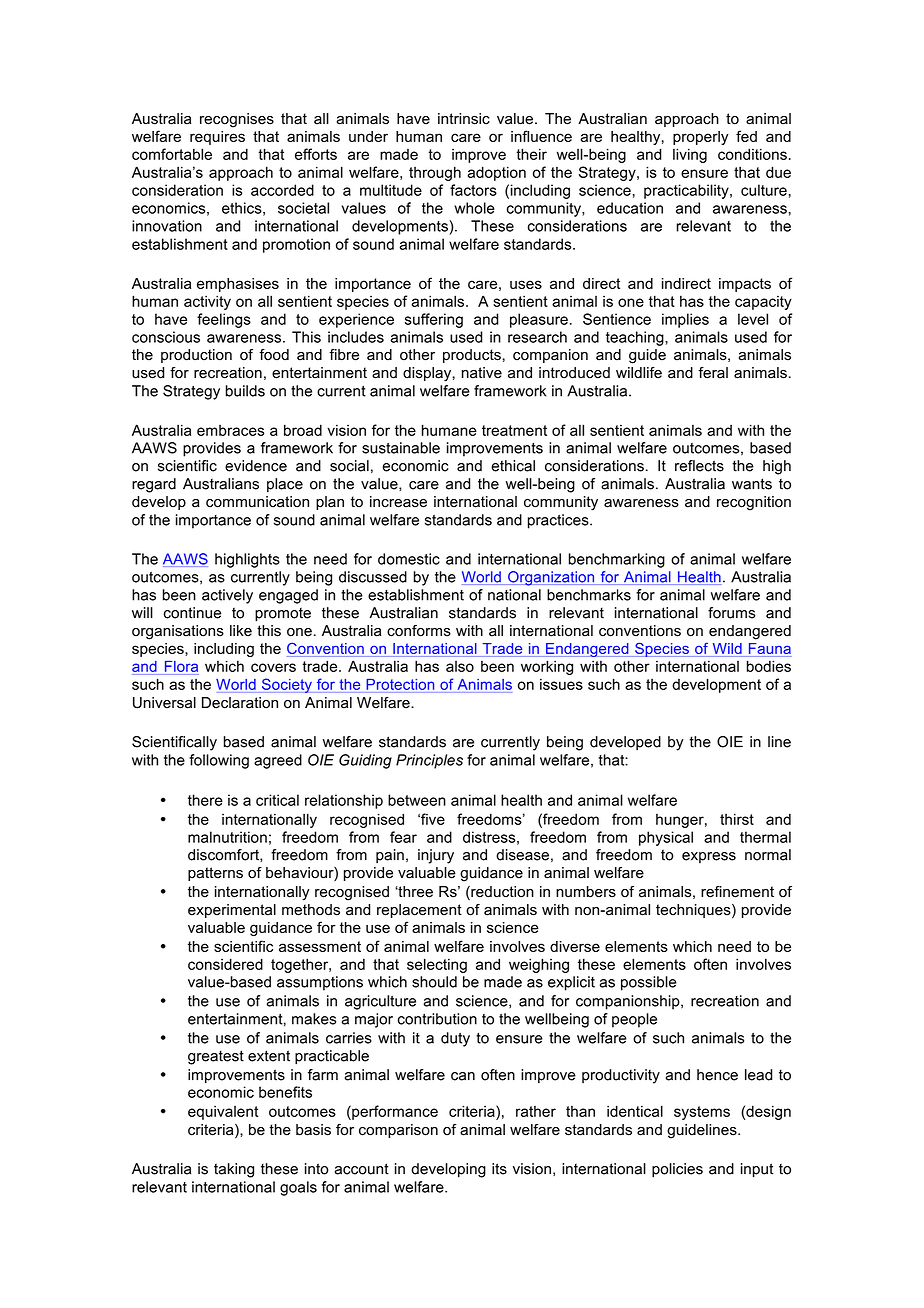 The width and height of the screenshot is (924, 1308). What do you see at coordinates (225, 964) in the screenshot?
I see `considered` at bounding box center [225, 964].
